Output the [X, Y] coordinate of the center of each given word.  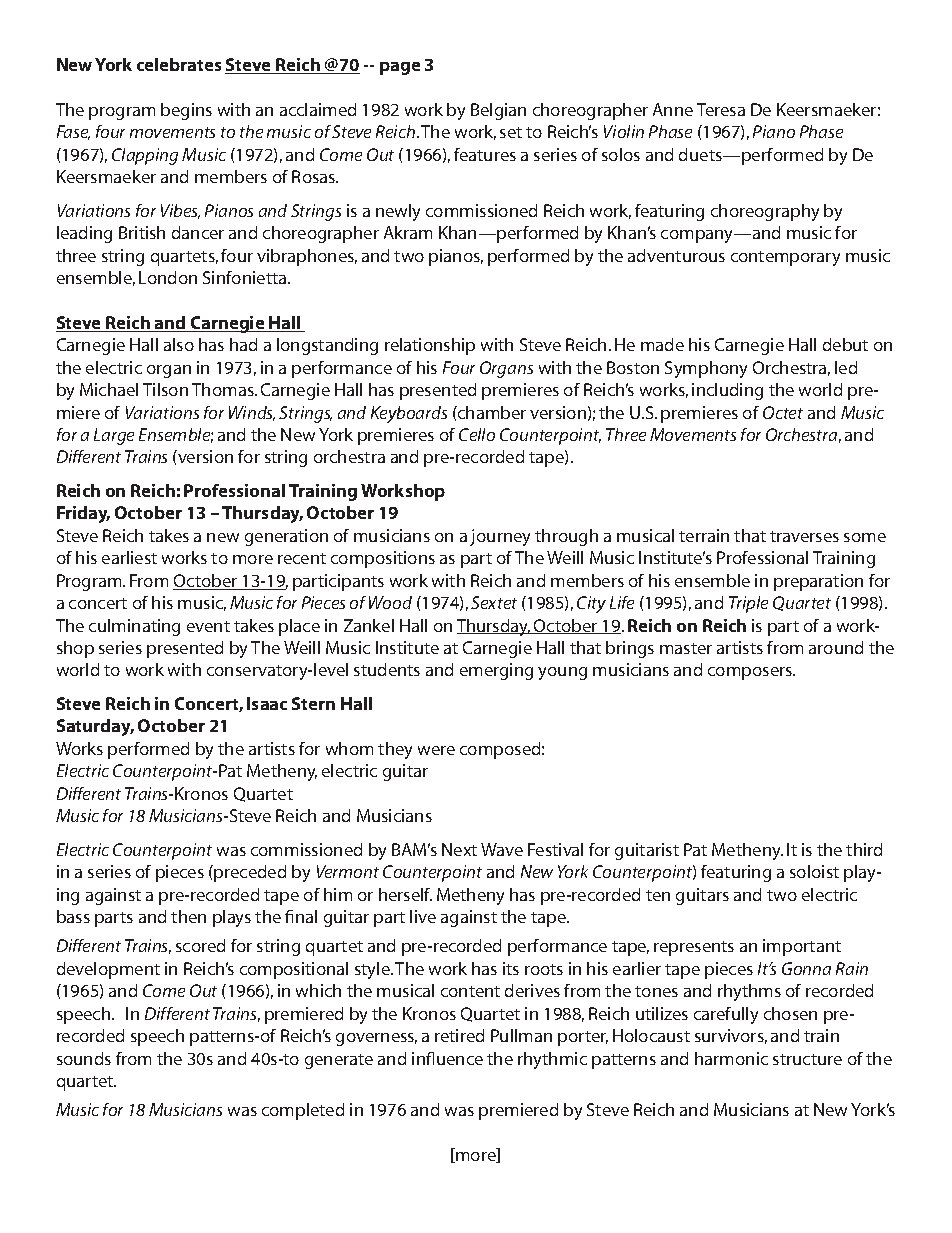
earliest [129, 557]
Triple [748, 604]
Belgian [498, 111]
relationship [430, 346]
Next [459, 849]
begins [186, 111]
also [179, 344]
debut [845, 344]
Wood [390, 602]
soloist [814, 871]
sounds [84, 1058]
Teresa [721, 109]
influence [447, 1058]
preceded [250, 873]
